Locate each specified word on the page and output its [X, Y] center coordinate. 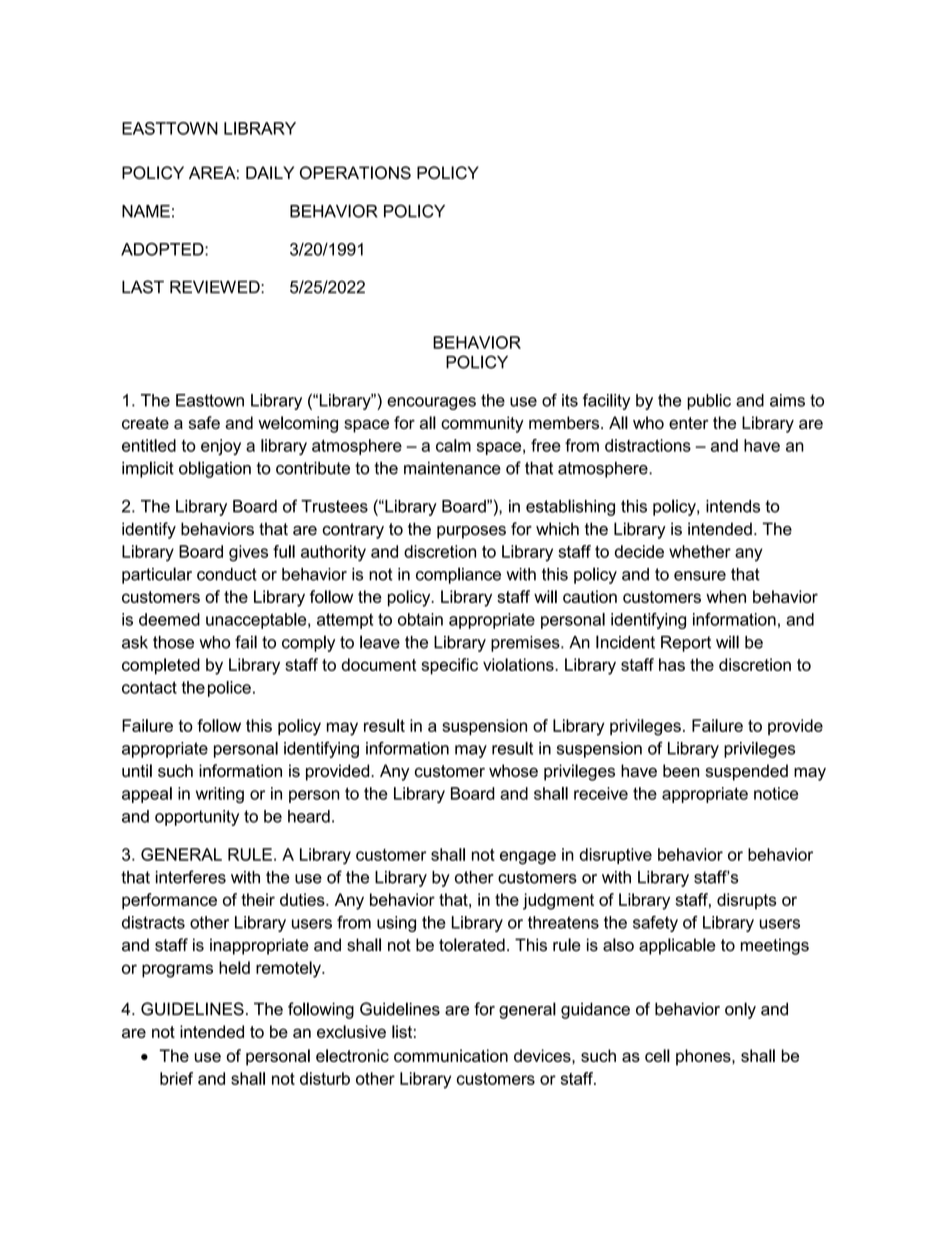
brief [176, 1078]
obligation [215, 469]
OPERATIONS [355, 173]
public [709, 402]
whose [513, 770]
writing [220, 795]
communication [451, 1055]
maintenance [452, 468]
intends [733, 506]
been [681, 770]
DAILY [270, 172]
